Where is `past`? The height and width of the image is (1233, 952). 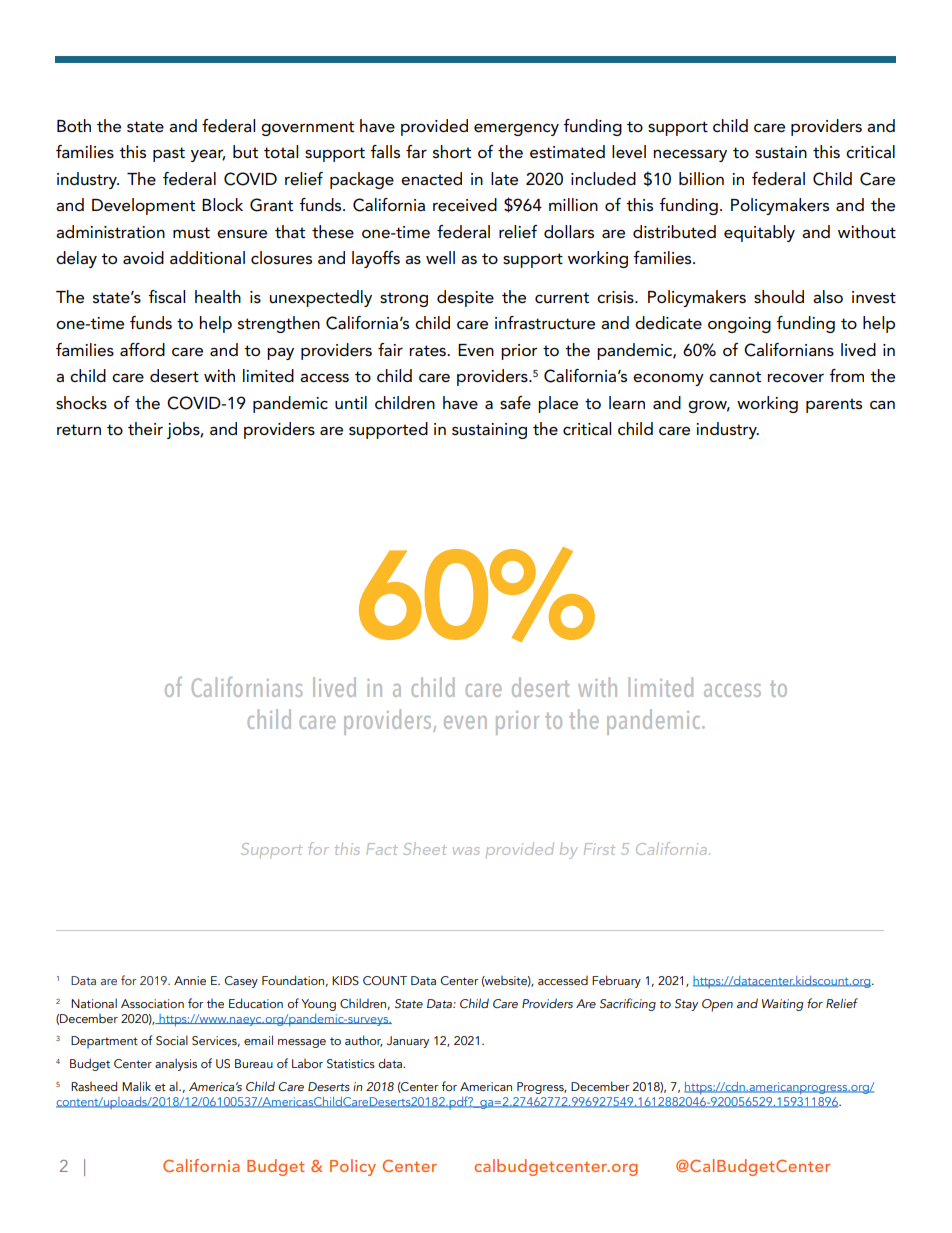
past is located at coordinates (169, 154).
